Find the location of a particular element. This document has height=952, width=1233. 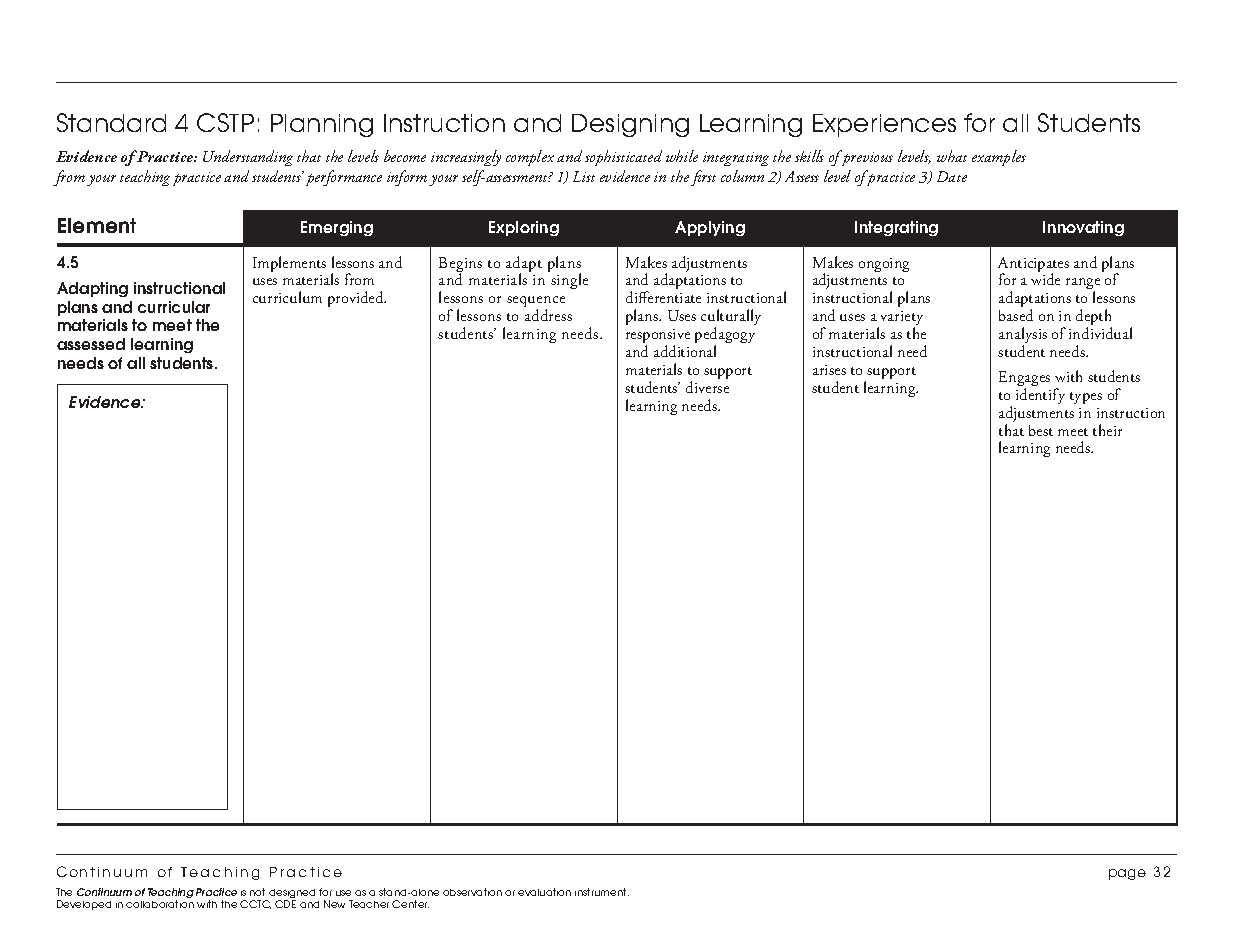

best is located at coordinates (1041, 430).
